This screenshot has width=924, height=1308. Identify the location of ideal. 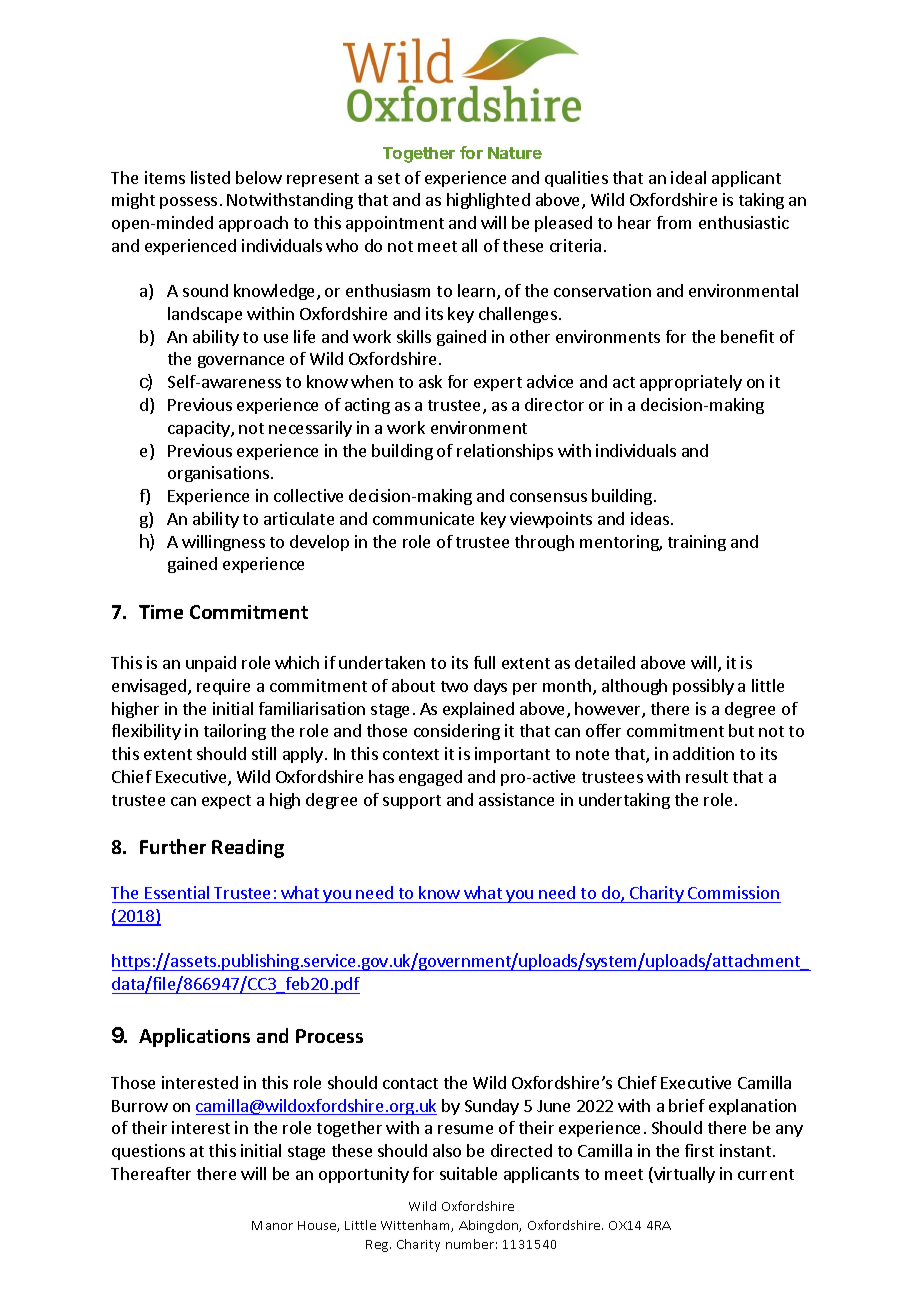
(688, 177).
